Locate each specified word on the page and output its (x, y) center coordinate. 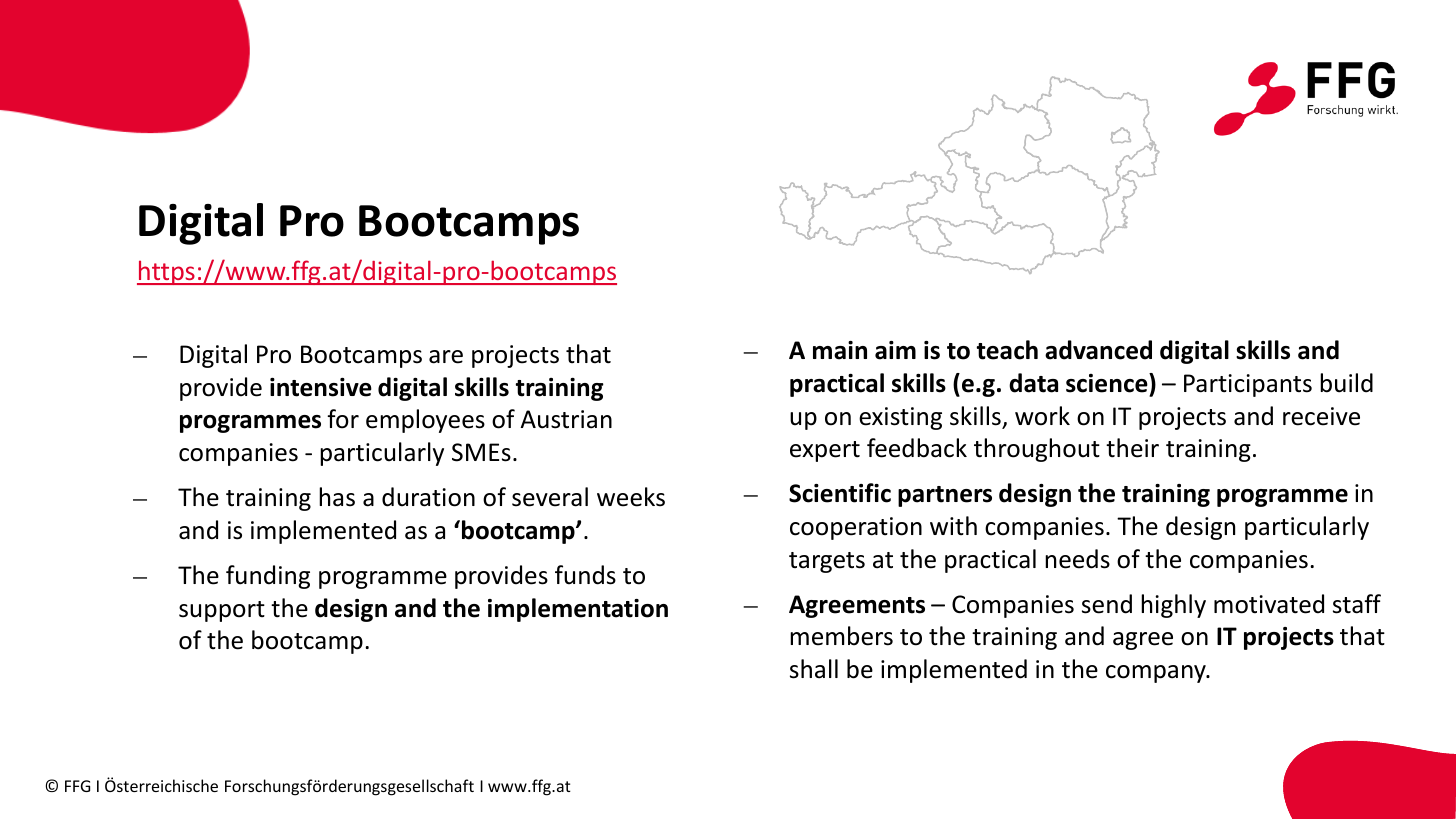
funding (268, 577)
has (337, 497)
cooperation (856, 528)
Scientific (840, 493)
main (840, 350)
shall (814, 669)
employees (425, 421)
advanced (1098, 350)
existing (900, 418)
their (1132, 448)
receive (1321, 416)
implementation (578, 610)
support (222, 611)
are (446, 357)
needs (1077, 559)
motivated (1269, 604)
